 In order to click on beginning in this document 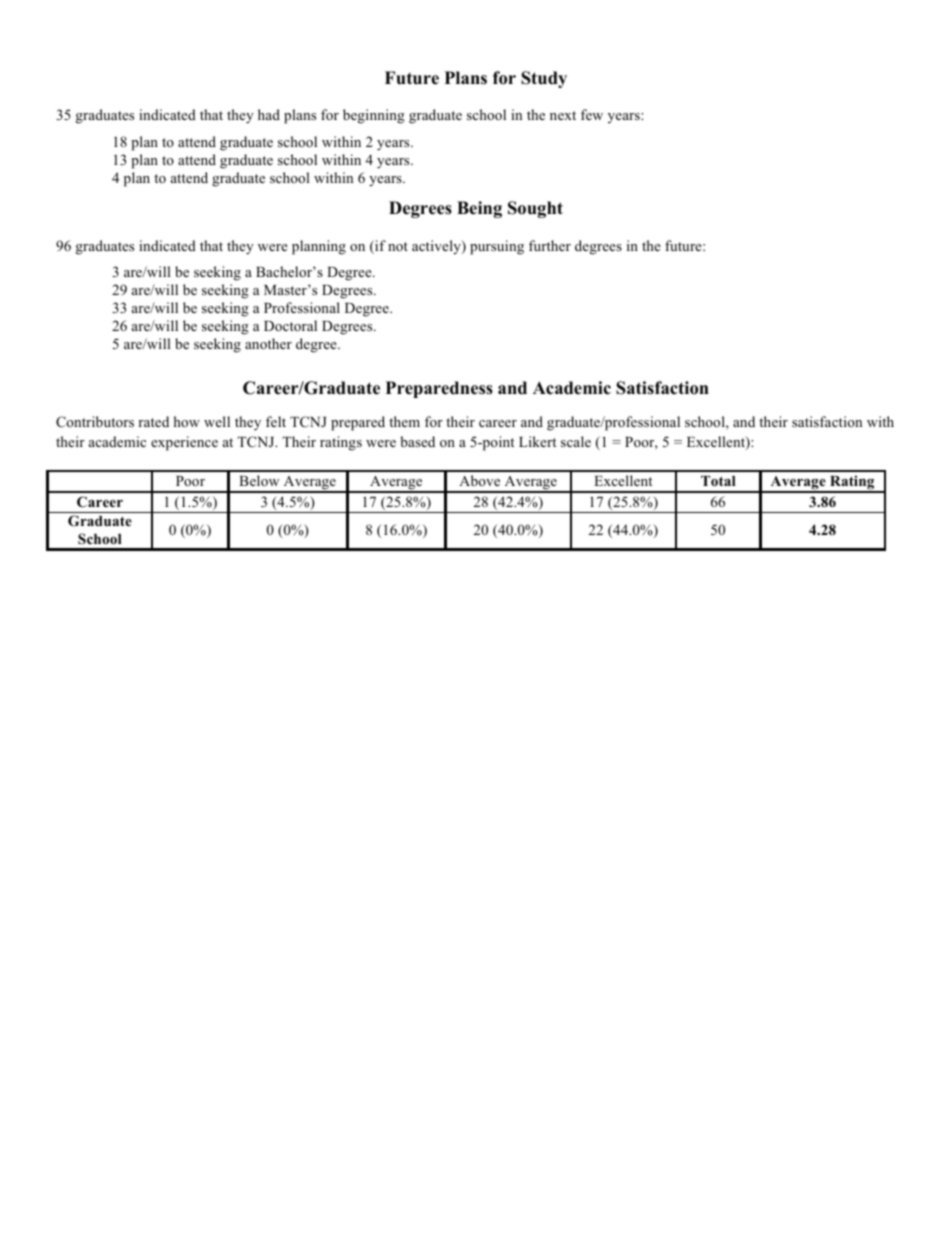, I will do `click(374, 116)`.
